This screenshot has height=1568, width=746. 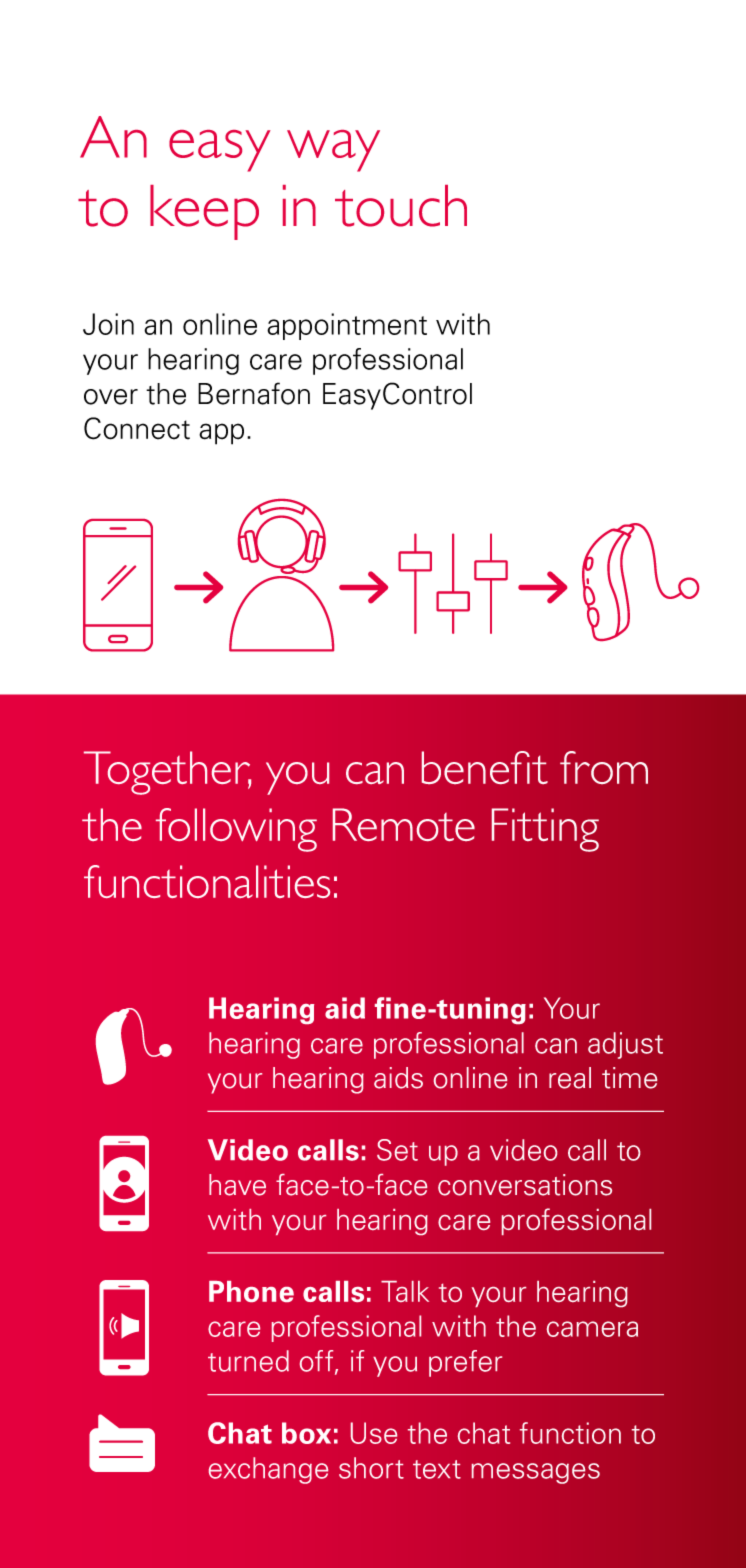 I want to click on real, so click(x=570, y=1078).
